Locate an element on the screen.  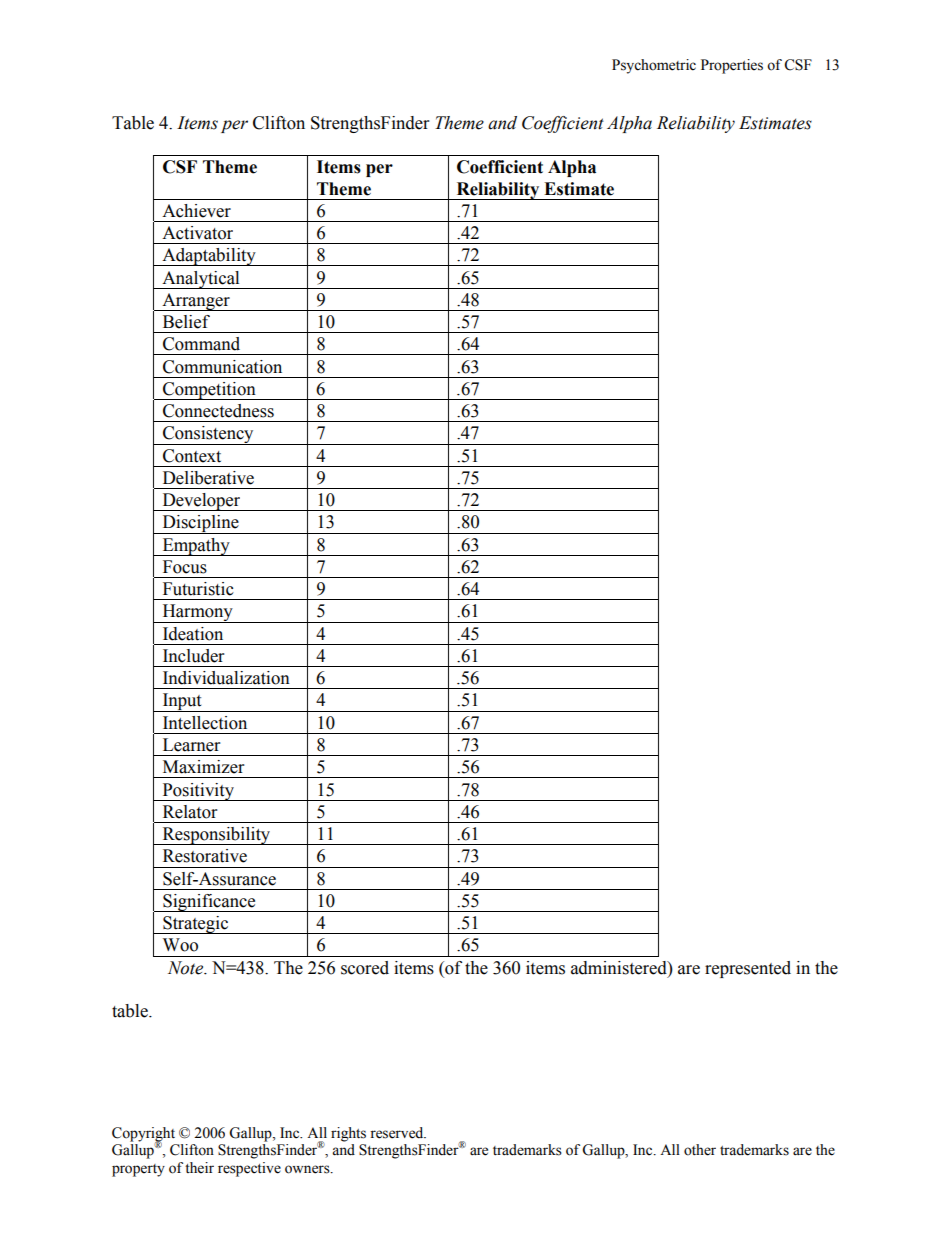
Futuristic is located at coordinates (198, 589).
